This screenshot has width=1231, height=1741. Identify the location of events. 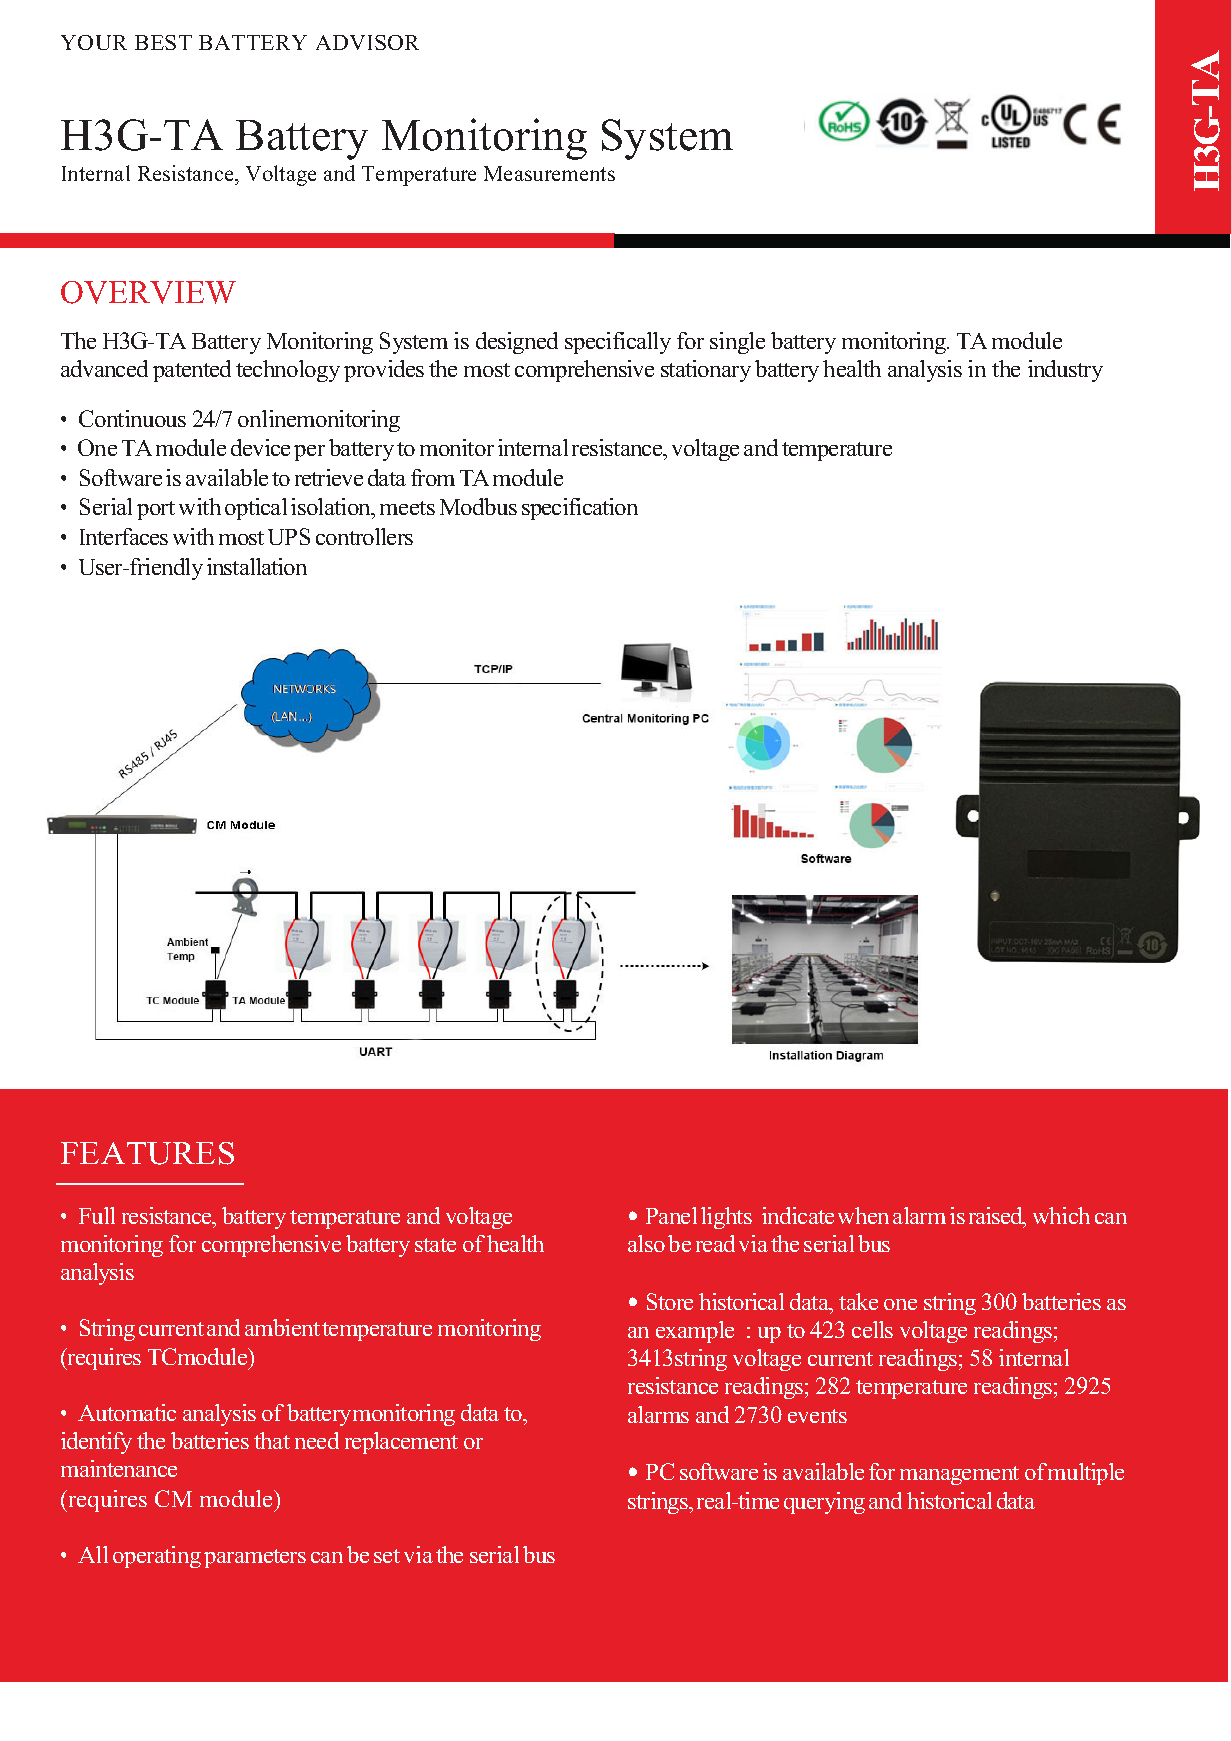
(817, 1416).
